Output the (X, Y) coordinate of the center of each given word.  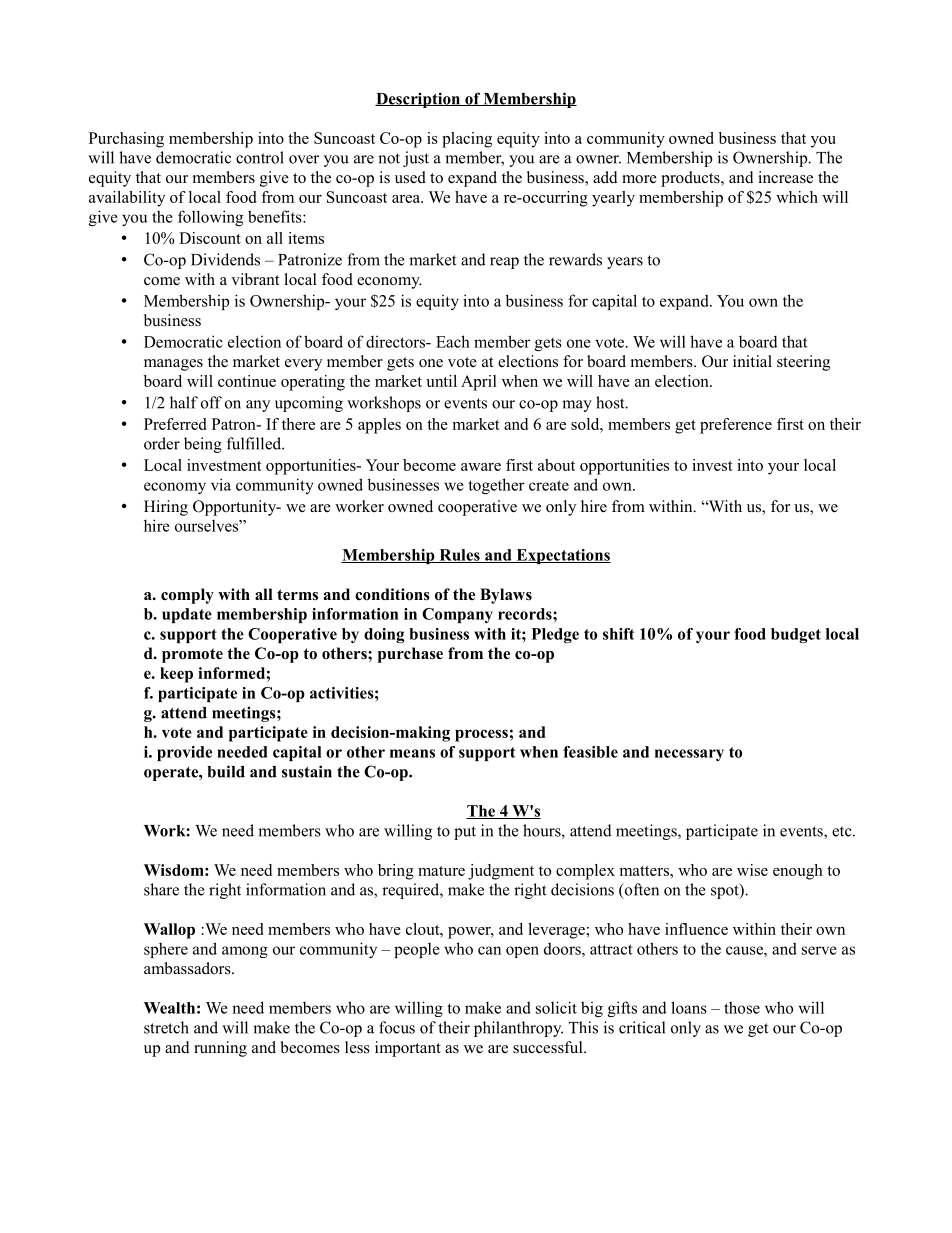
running (220, 1049)
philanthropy (518, 1029)
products (691, 179)
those (742, 1007)
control (260, 157)
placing (467, 140)
